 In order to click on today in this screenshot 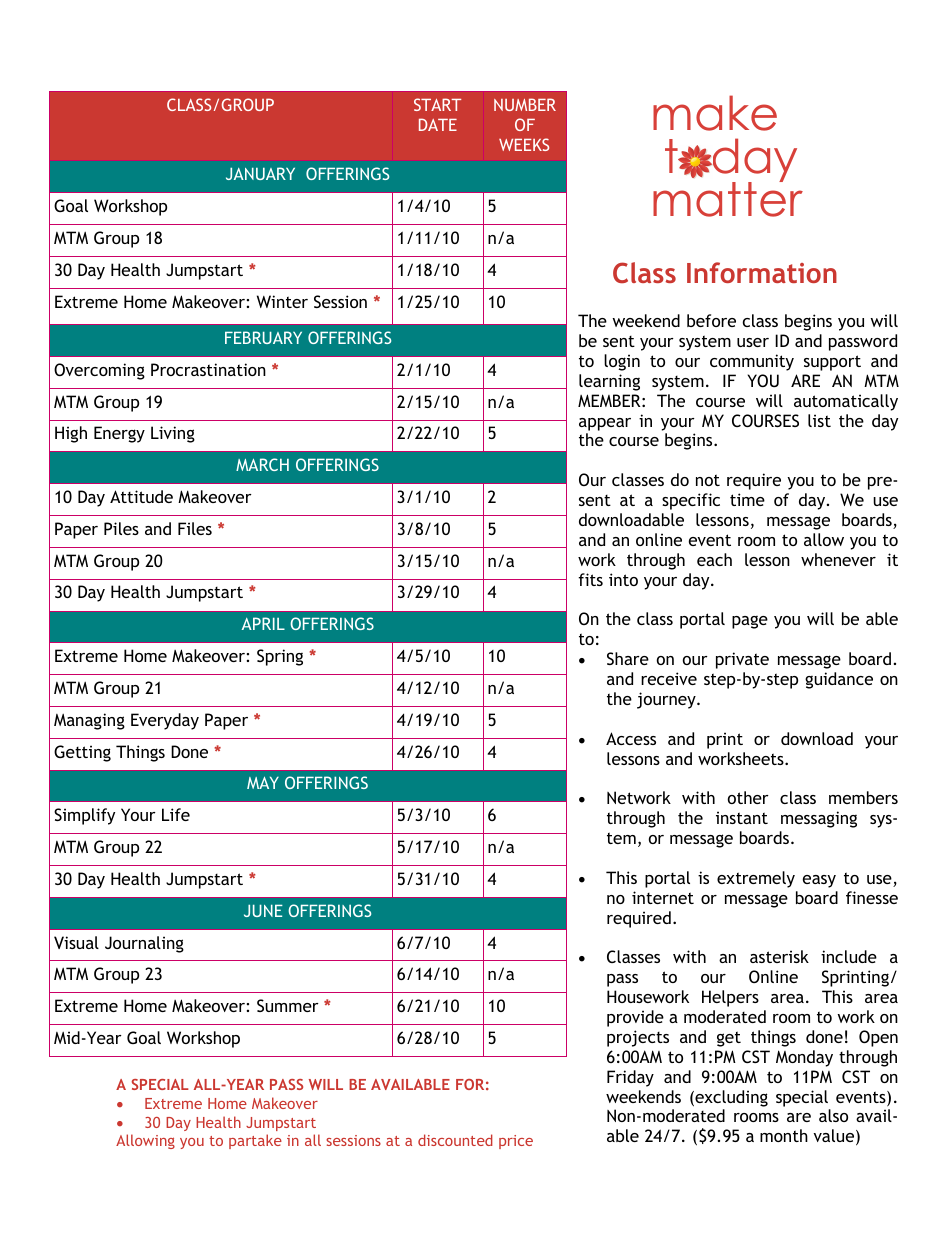, I will do `click(731, 161)`.
